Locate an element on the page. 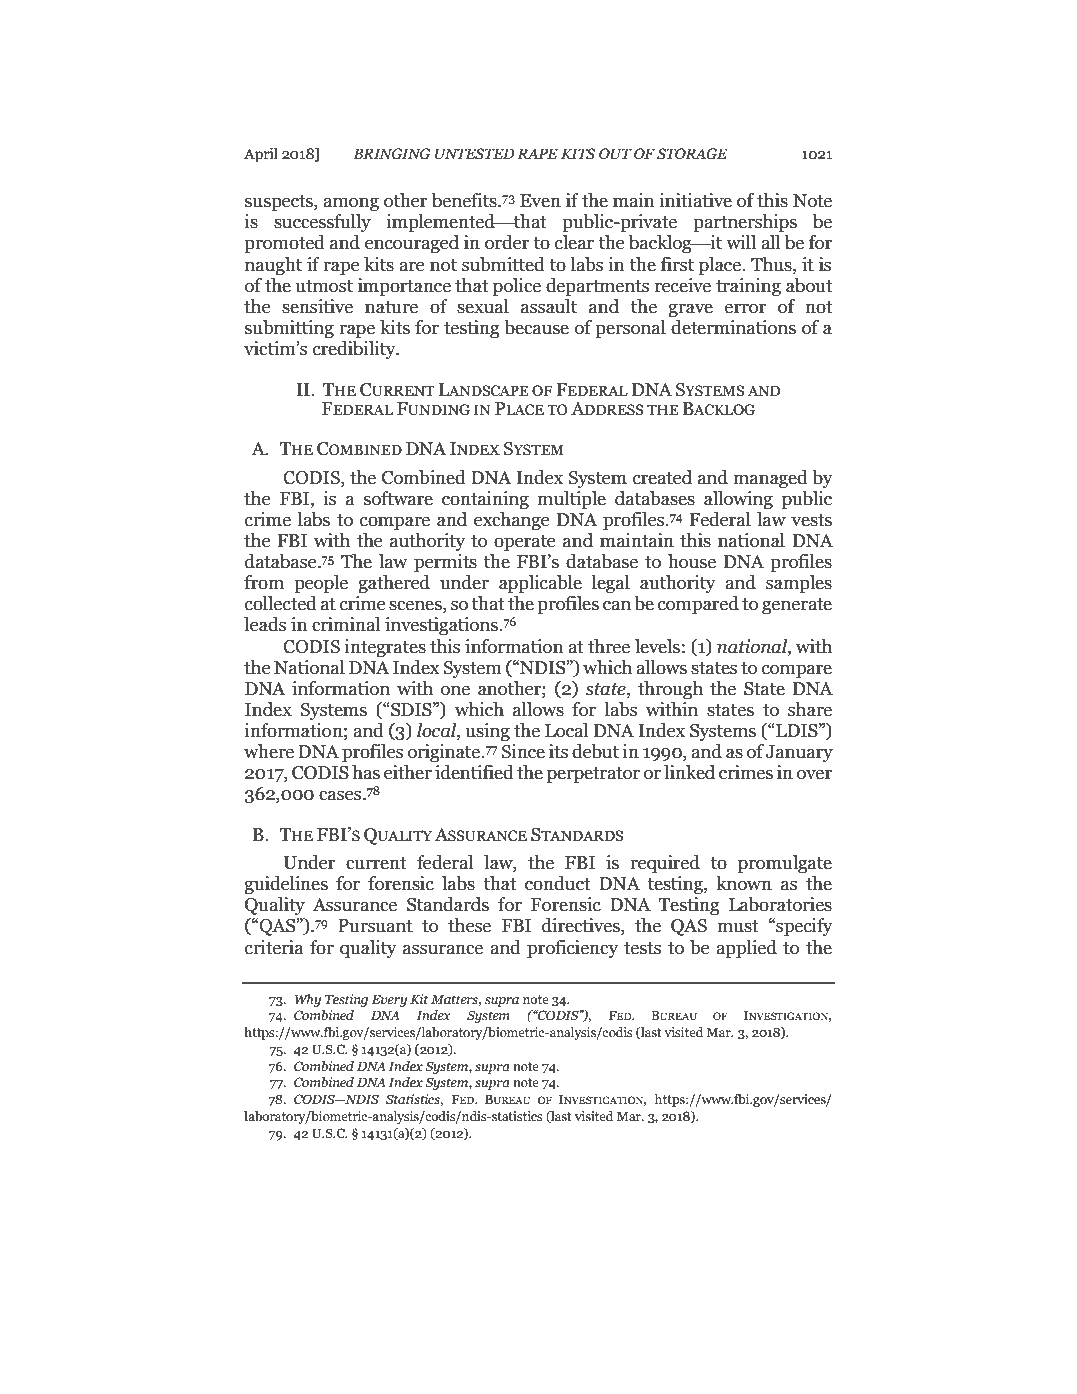 This page has width=1077, height=1394. January is located at coordinates (799, 753).
